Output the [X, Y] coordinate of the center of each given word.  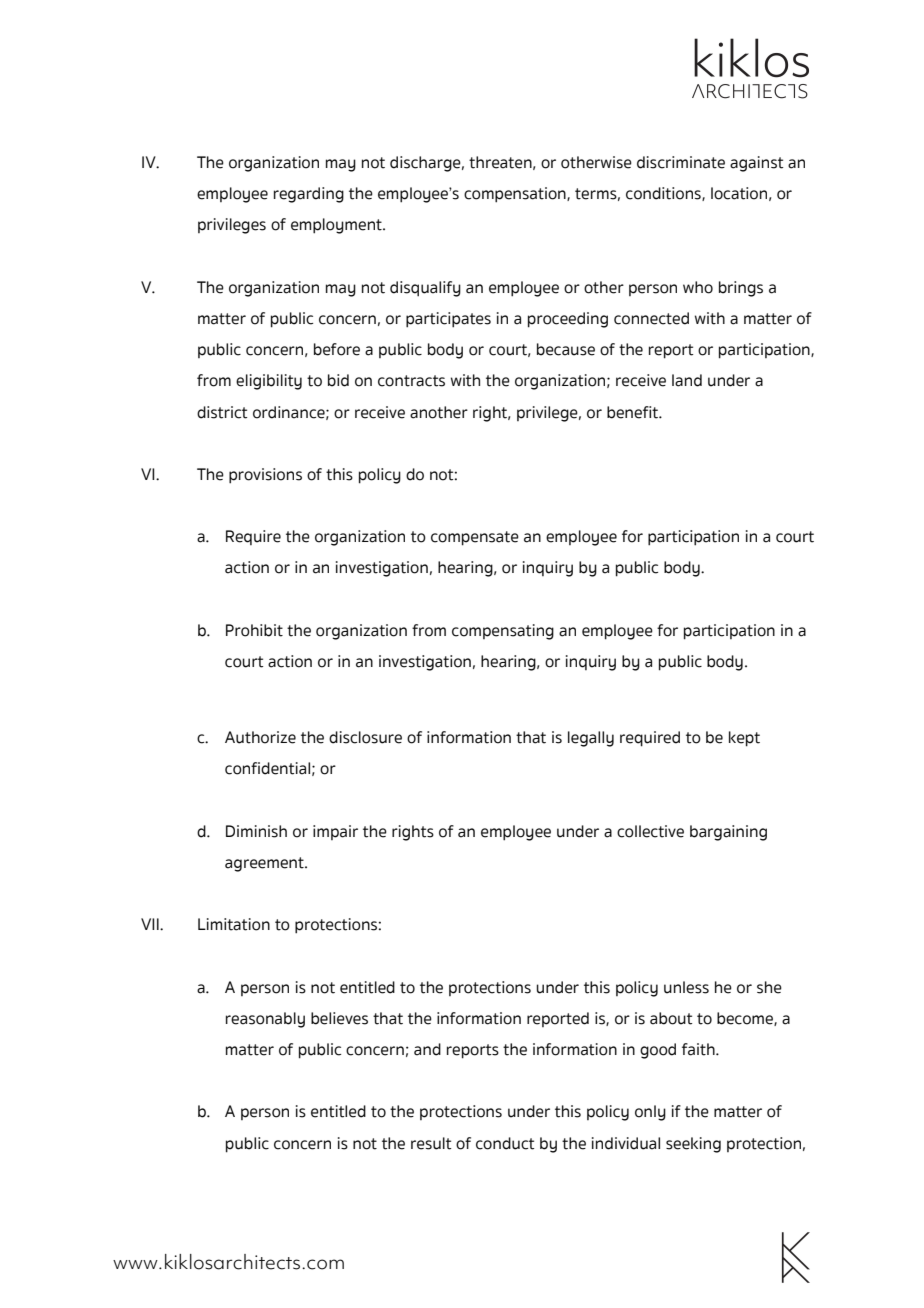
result [431, 1143]
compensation [516, 195]
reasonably [265, 1020]
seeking [693, 1145]
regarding [309, 195]
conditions [664, 194]
